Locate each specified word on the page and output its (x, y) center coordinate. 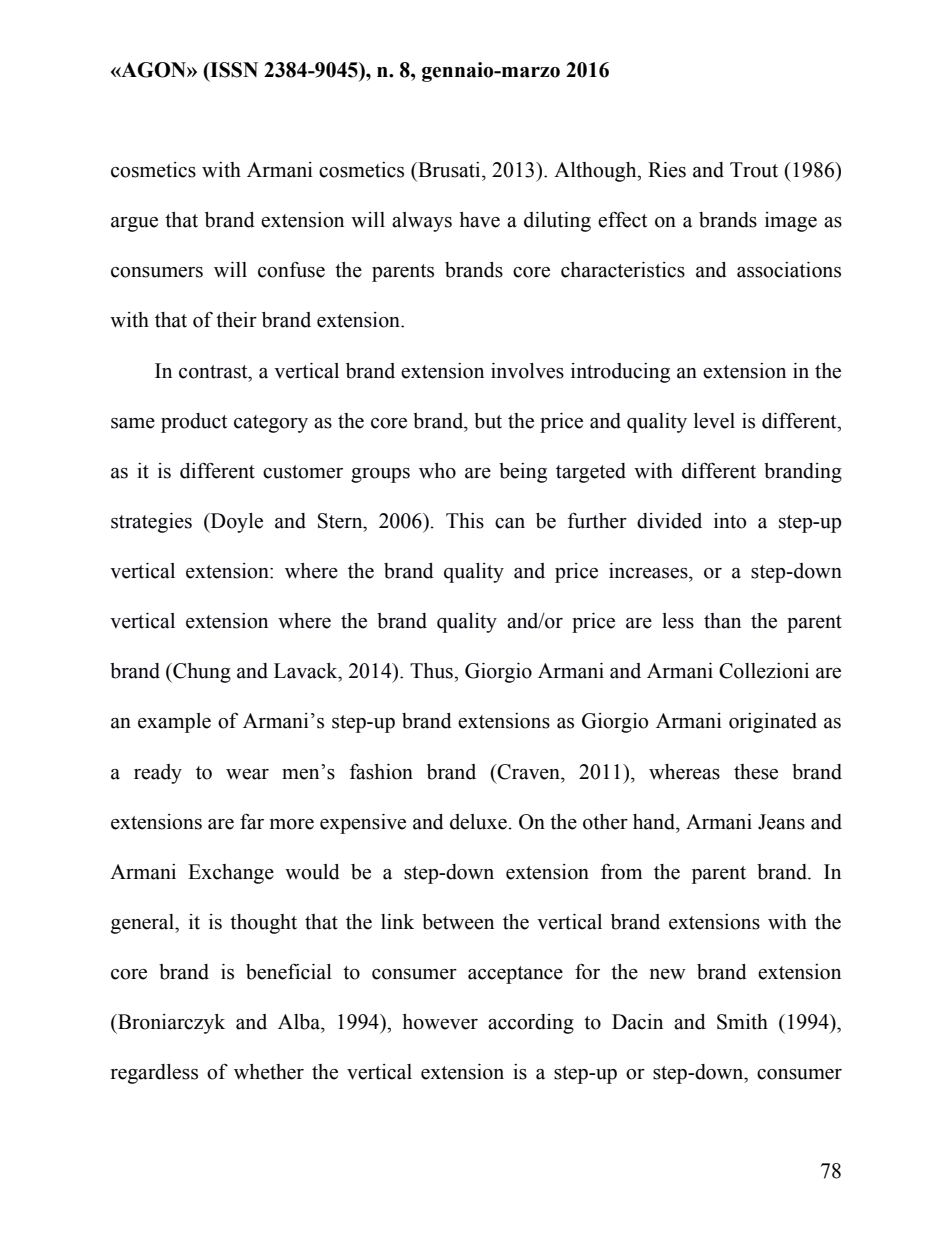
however (440, 1022)
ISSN (233, 71)
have (479, 220)
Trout (754, 170)
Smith (742, 1022)
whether (269, 1072)
